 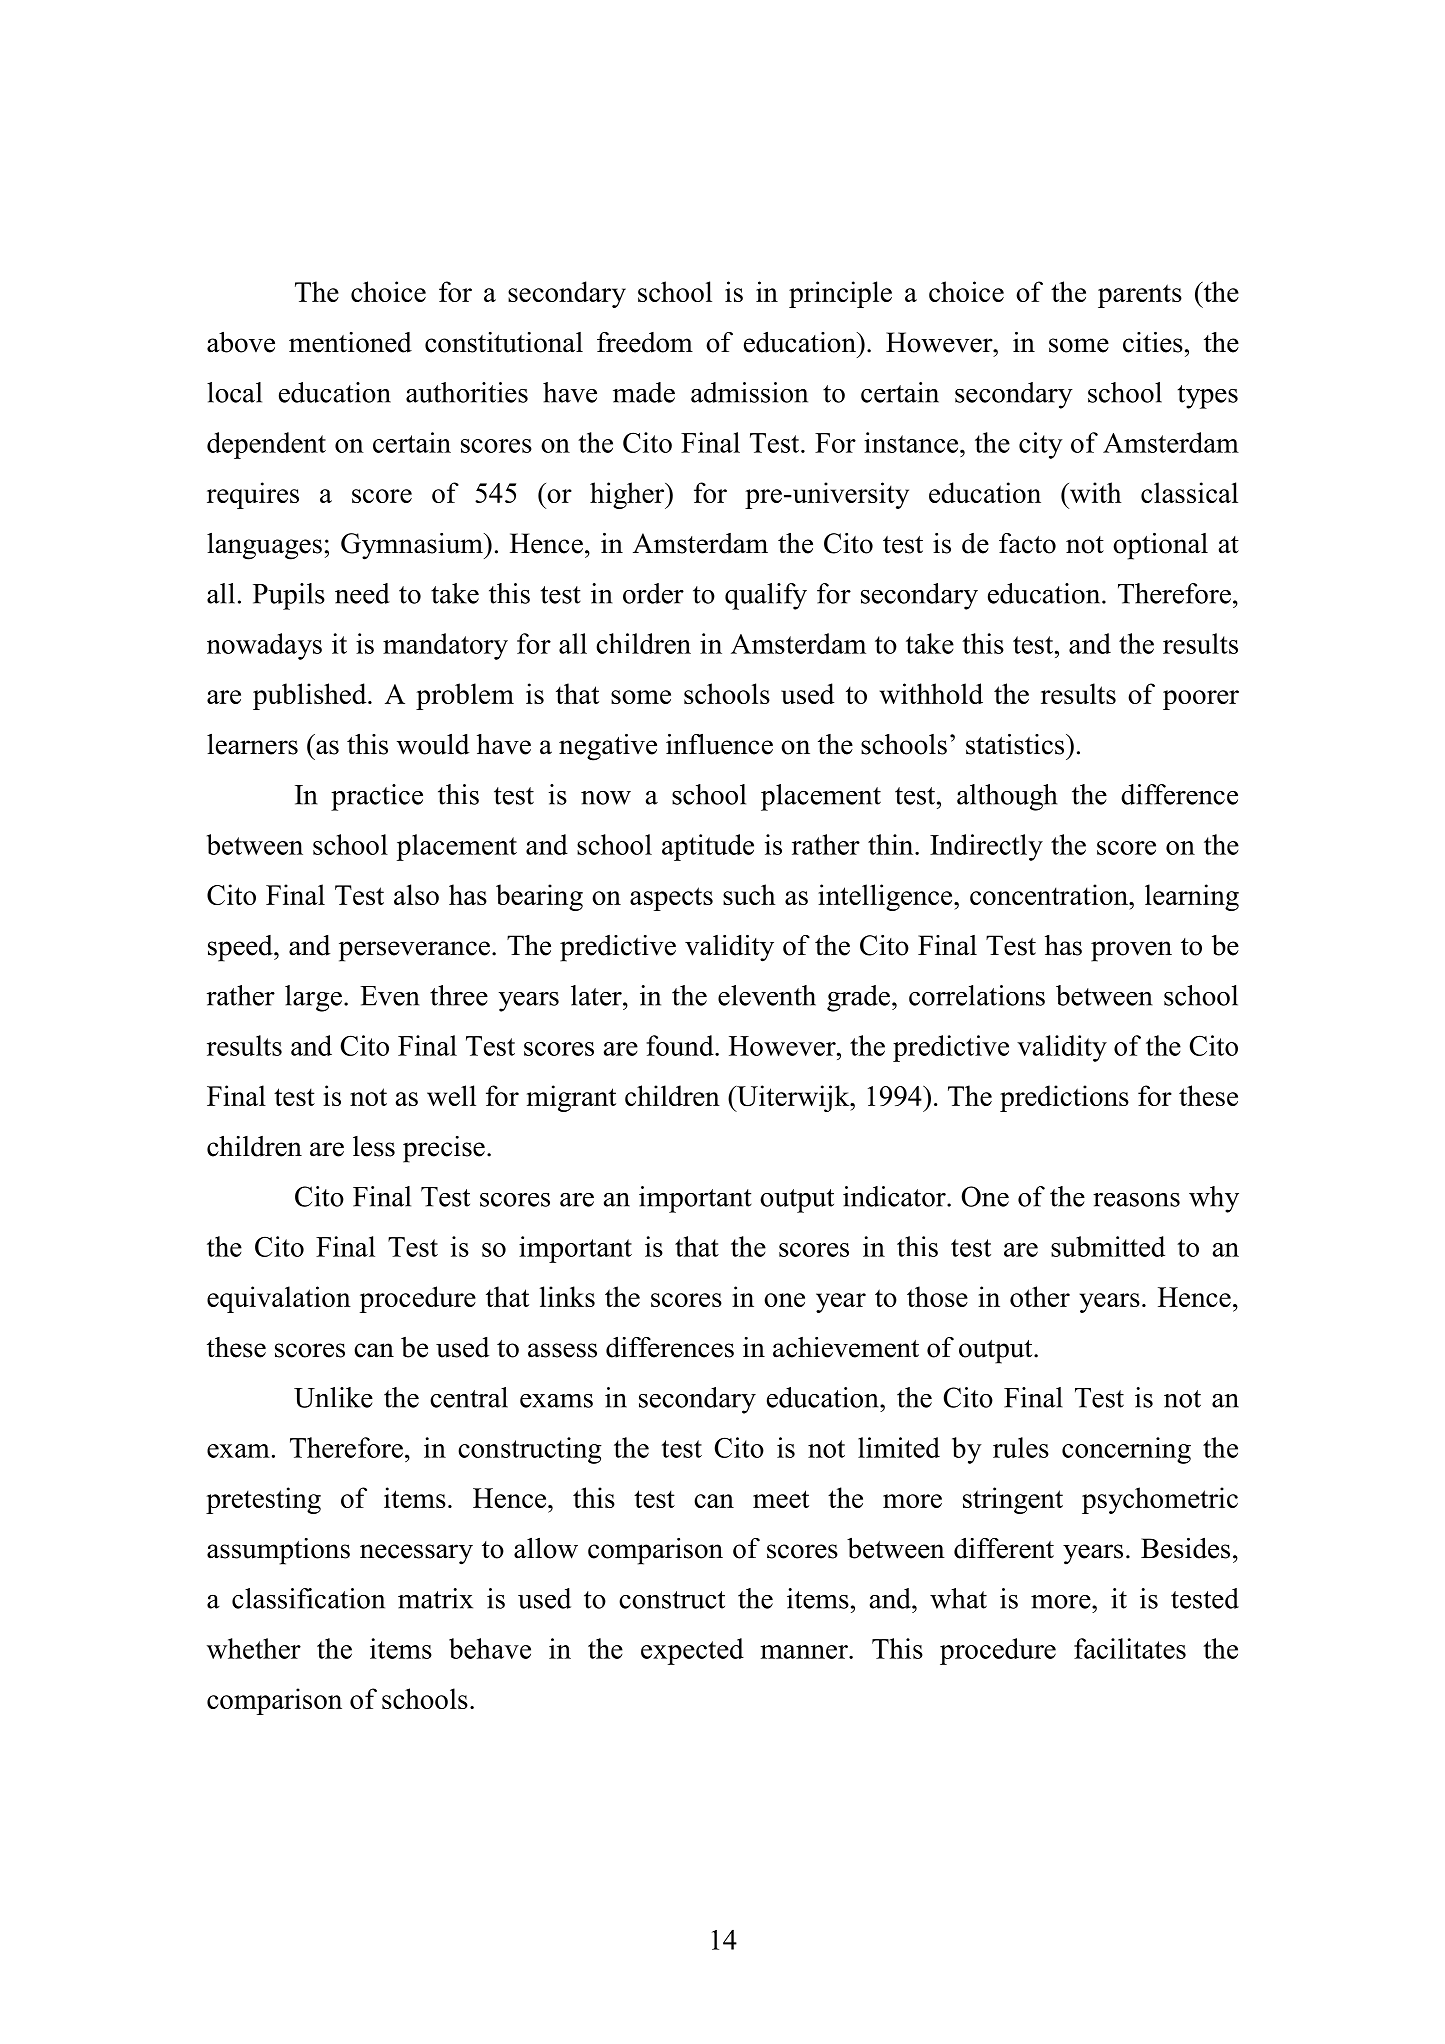 I want to click on less, so click(x=374, y=1146).
